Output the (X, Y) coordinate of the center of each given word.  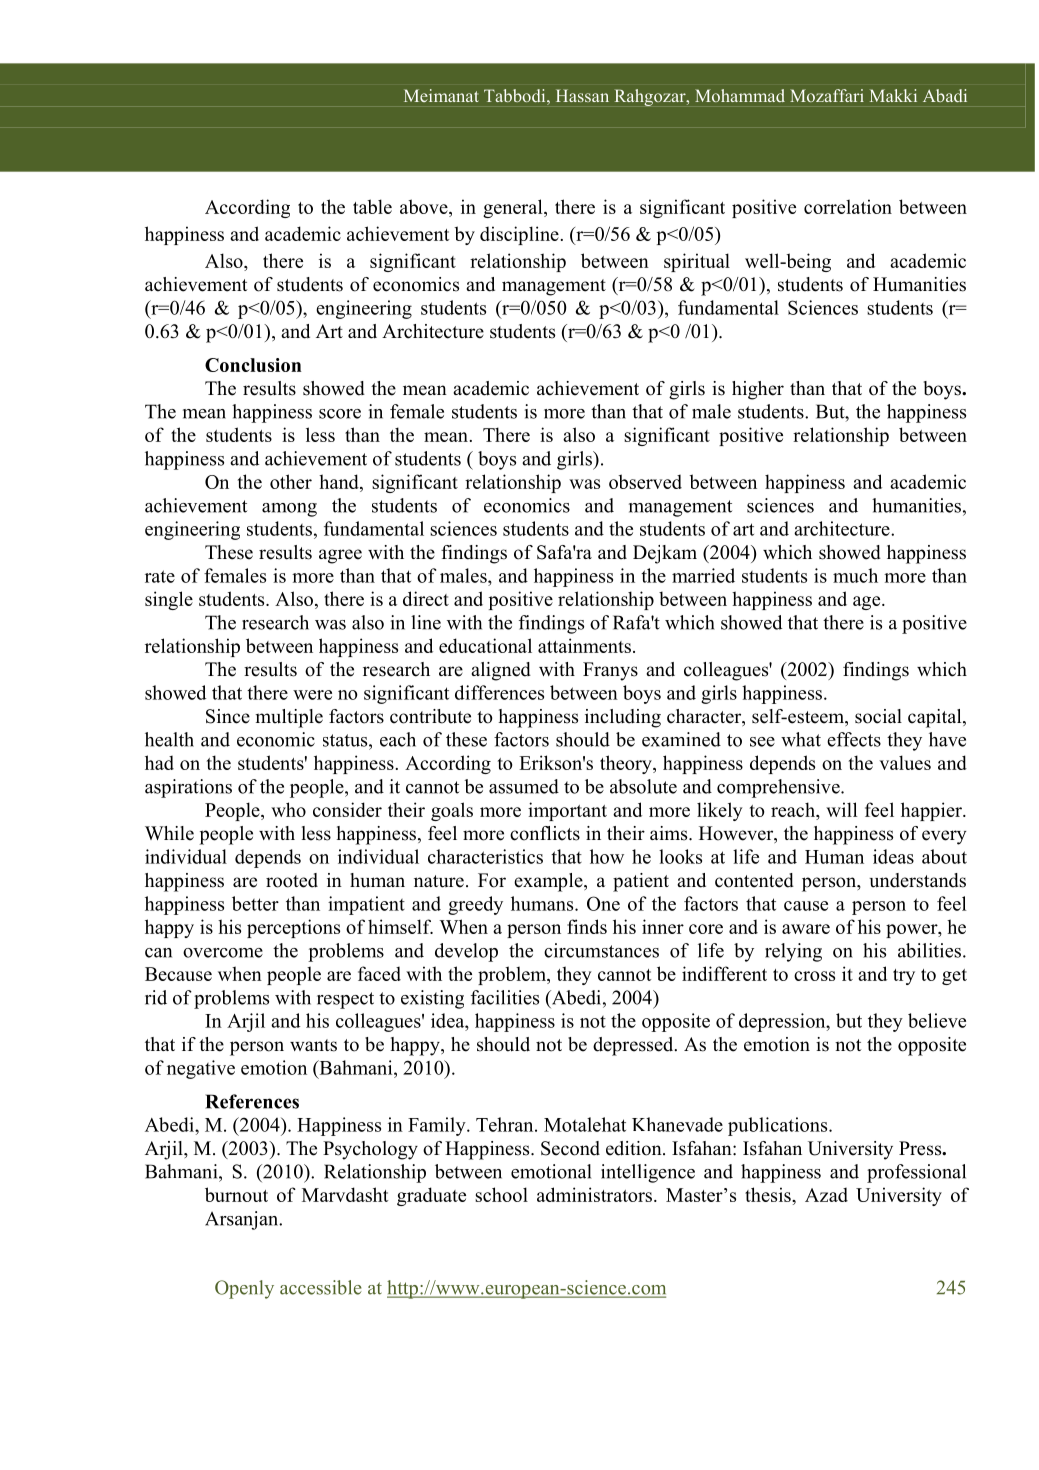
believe (937, 1020)
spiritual (697, 262)
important (567, 811)
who (288, 809)
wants (313, 1045)
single (169, 600)
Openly (244, 1289)
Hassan (582, 95)
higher (758, 390)
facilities (505, 997)
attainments (584, 645)
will (841, 809)
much (855, 575)
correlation (848, 206)
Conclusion (253, 365)
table (372, 206)
